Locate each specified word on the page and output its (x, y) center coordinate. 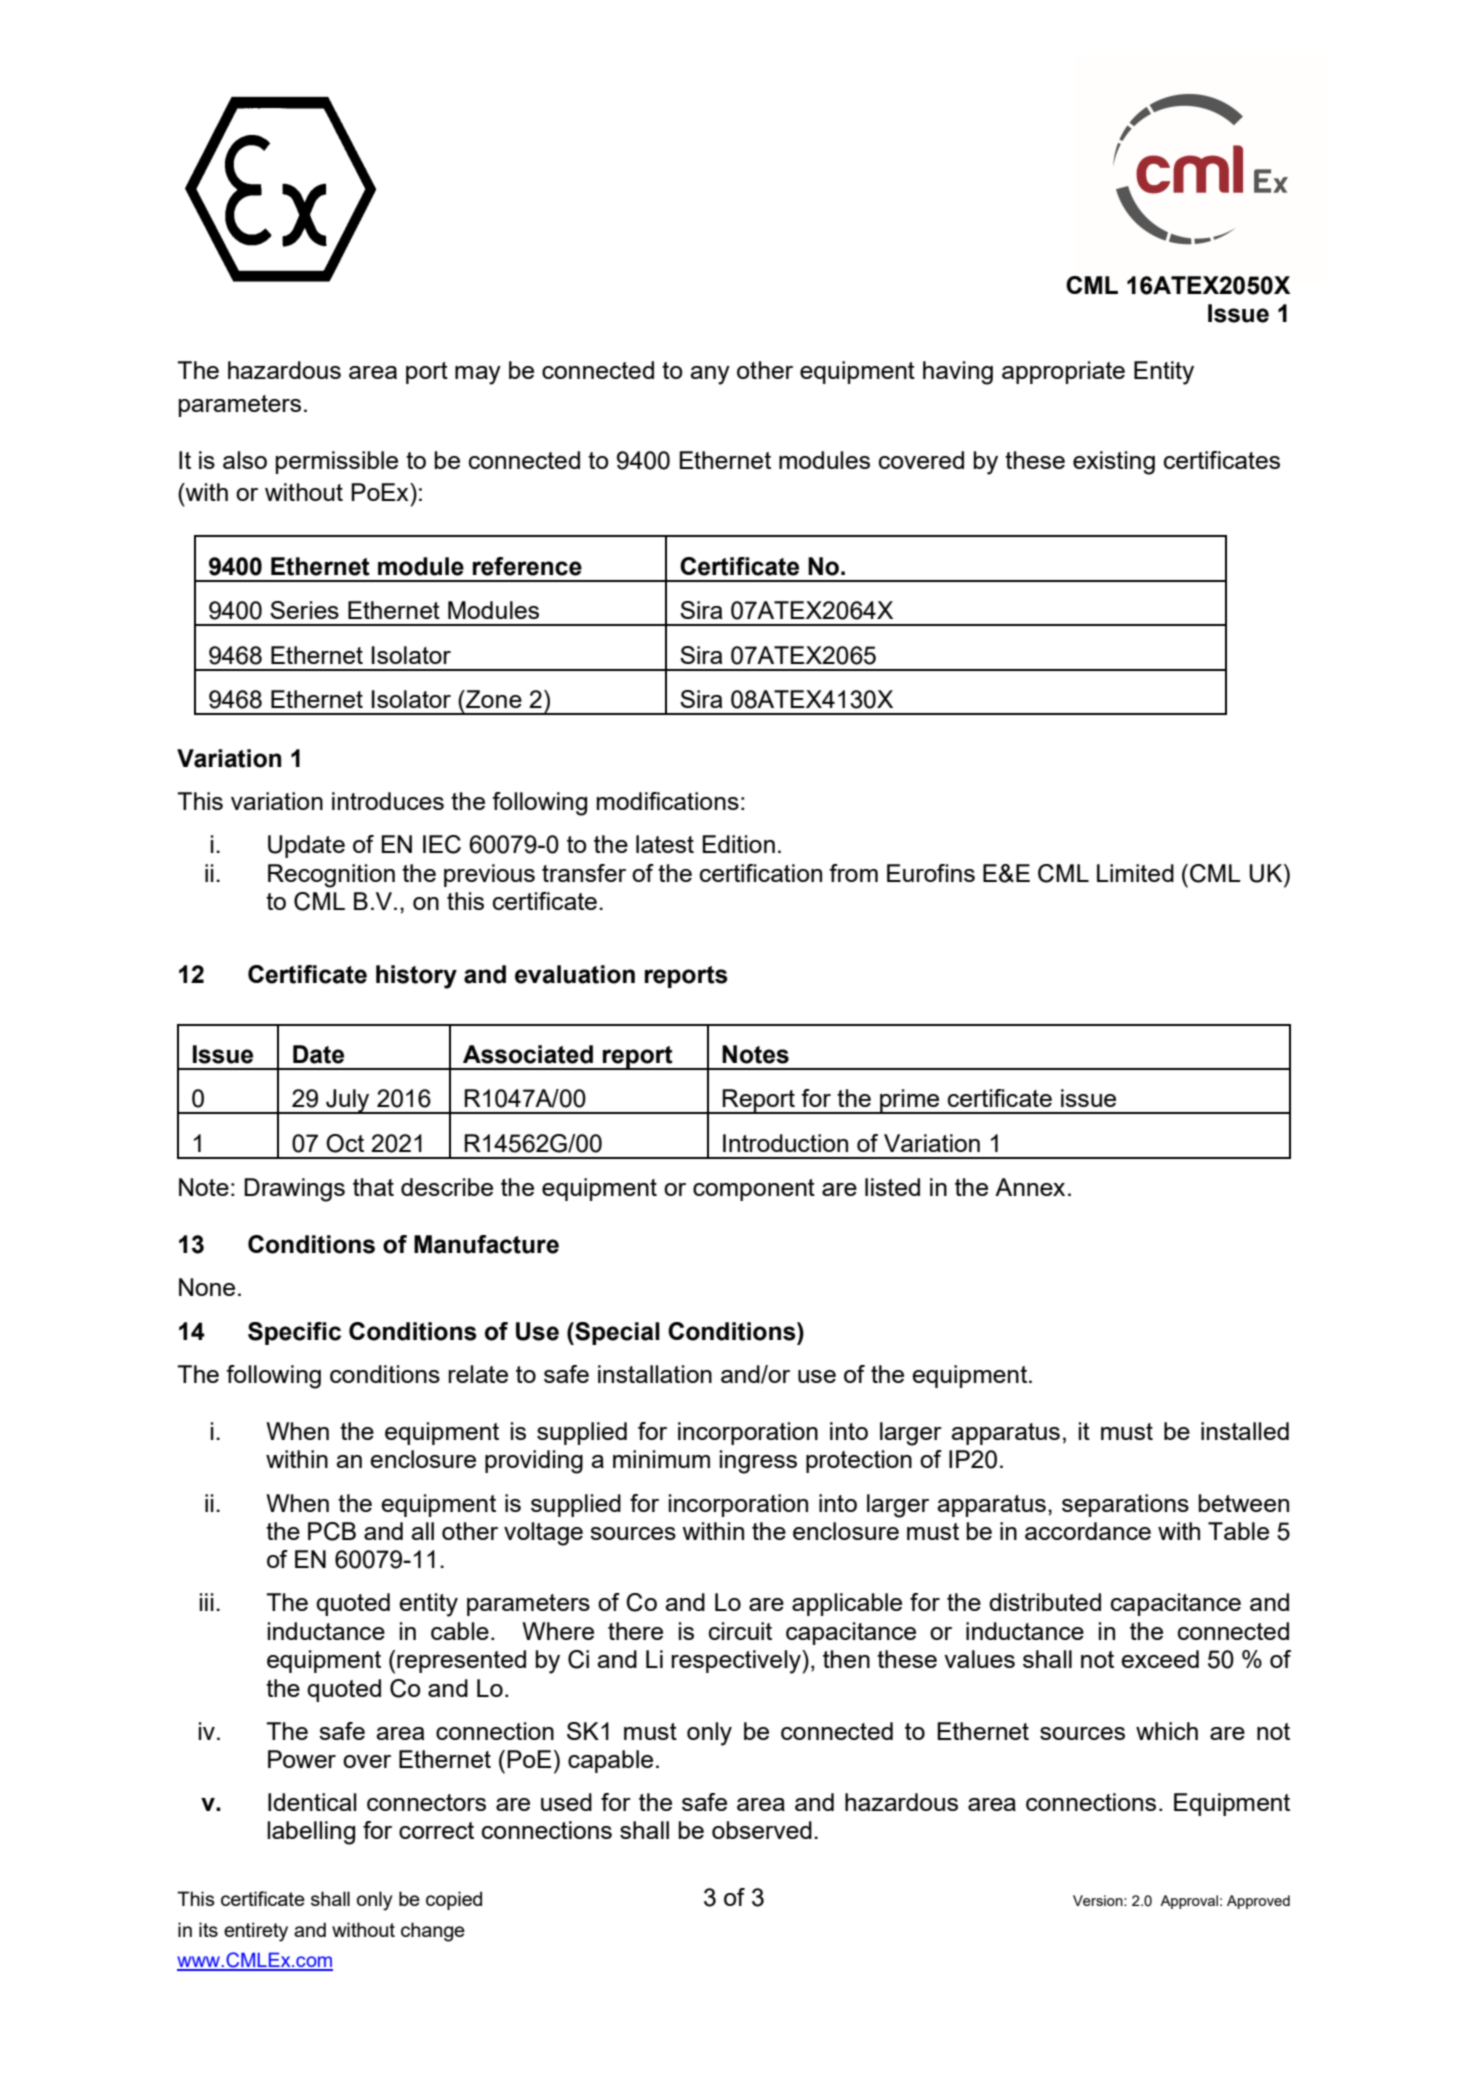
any (710, 375)
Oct (345, 1143)
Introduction (785, 1143)
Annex (1030, 1187)
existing (1114, 463)
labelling (311, 1833)
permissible (337, 462)
